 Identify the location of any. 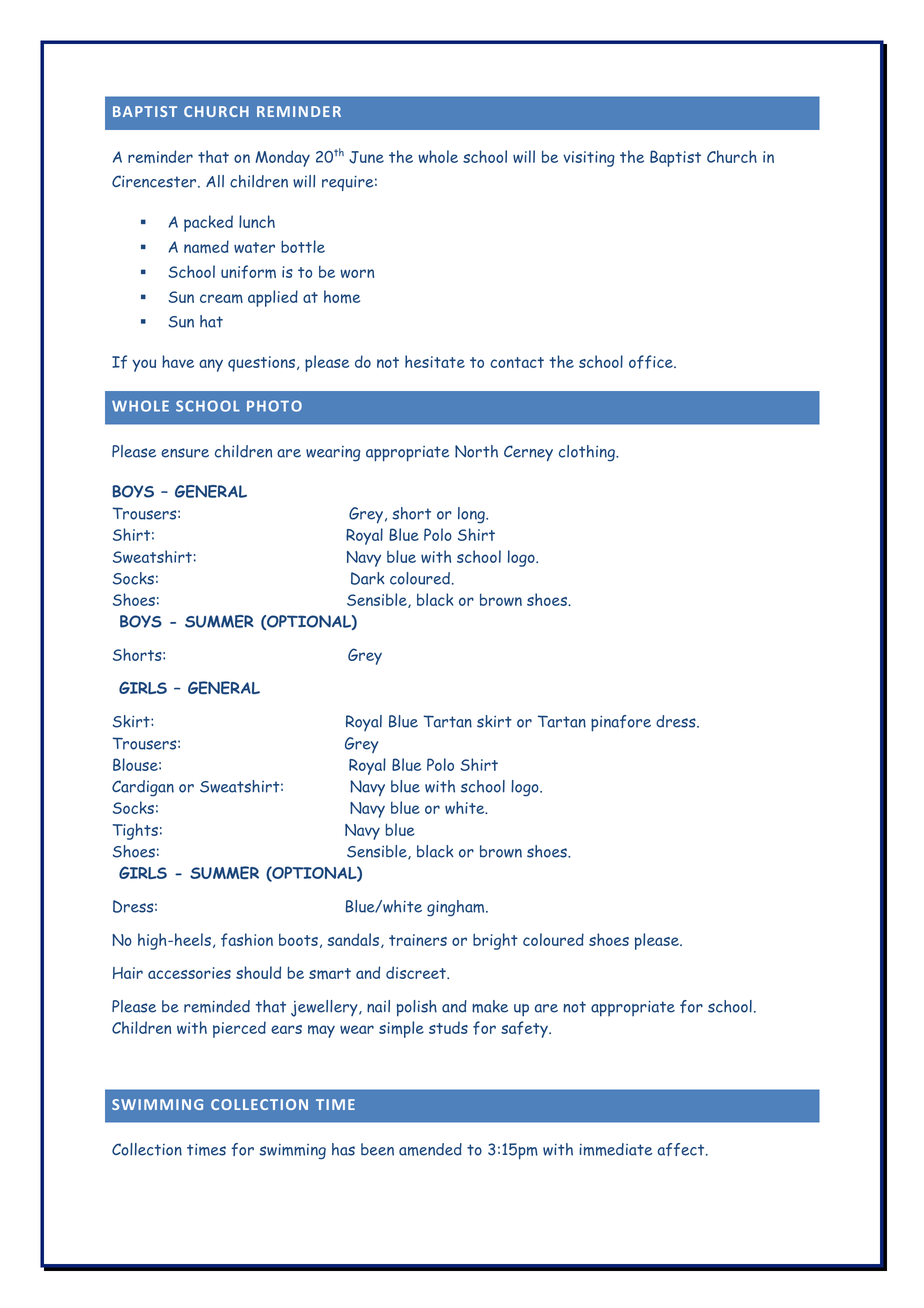
(211, 365).
